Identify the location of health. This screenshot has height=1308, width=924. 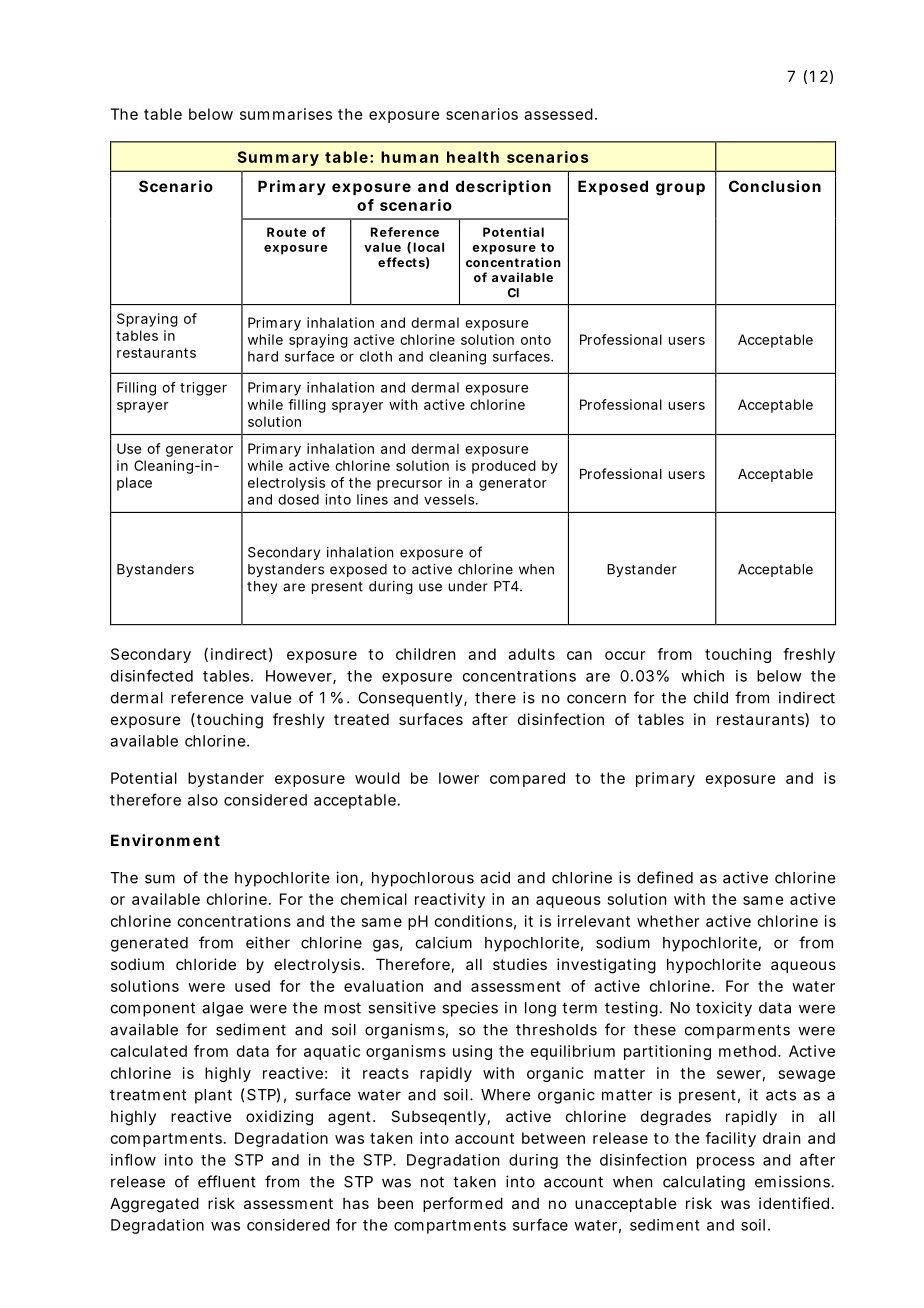
(473, 157).
